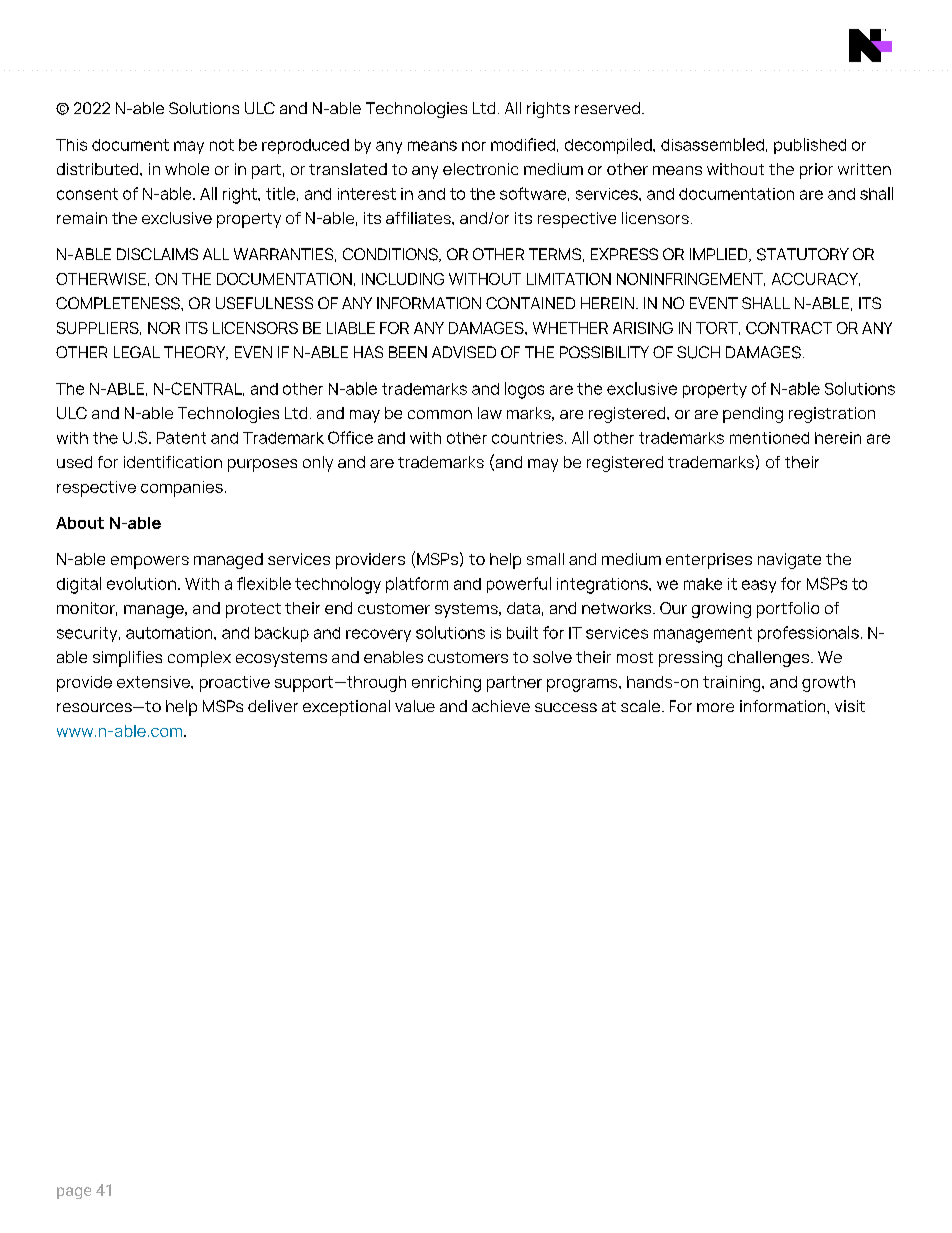 Image resolution: width=952 pixels, height=1233 pixels. I want to click on value, so click(415, 706).
